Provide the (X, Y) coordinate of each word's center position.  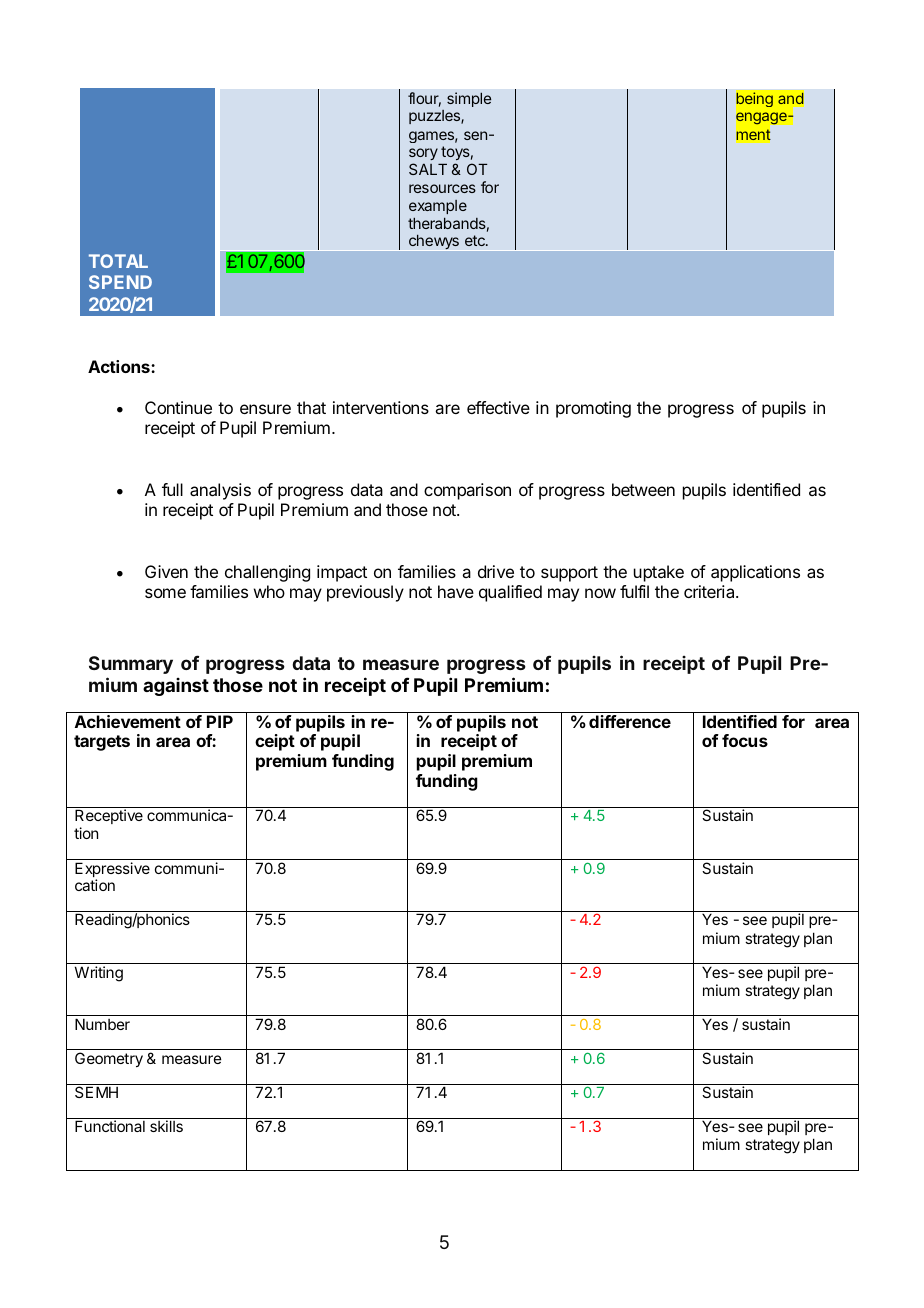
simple (469, 99)
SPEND (120, 282)
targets (102, 743)
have (456, 591)
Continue (178, 407)
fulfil (634, 591)
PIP (220, 721)
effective (498, 407)
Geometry (109, 1059)
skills (166, 1126)
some (165, 593)
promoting (593, 409)
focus (745, 740)
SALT (428, 169)
